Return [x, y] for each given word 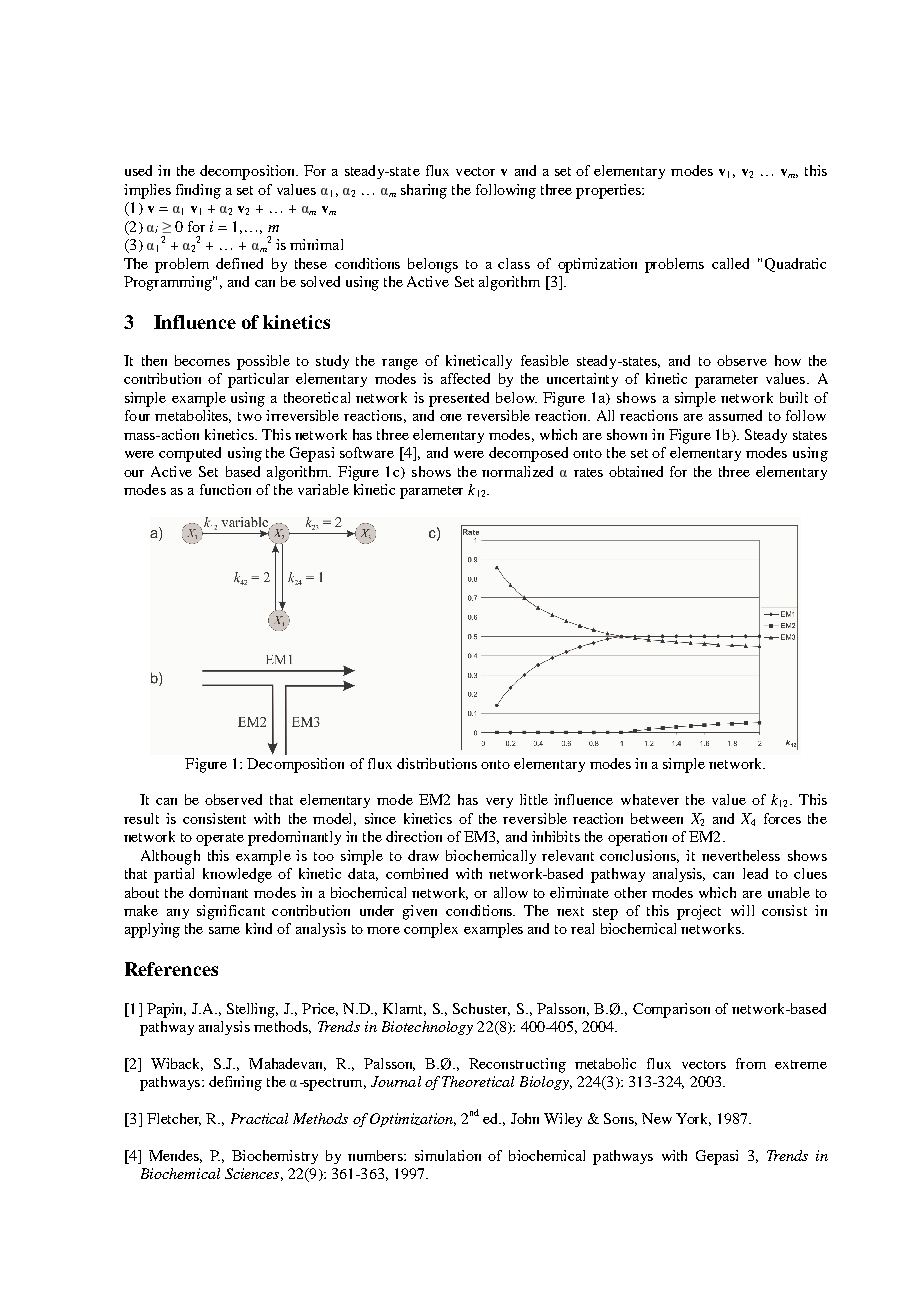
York [693, 1119]
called [730, 263]
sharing [424, 191]
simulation [448, 1155]
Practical [259, 1118]
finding [198, 191]
